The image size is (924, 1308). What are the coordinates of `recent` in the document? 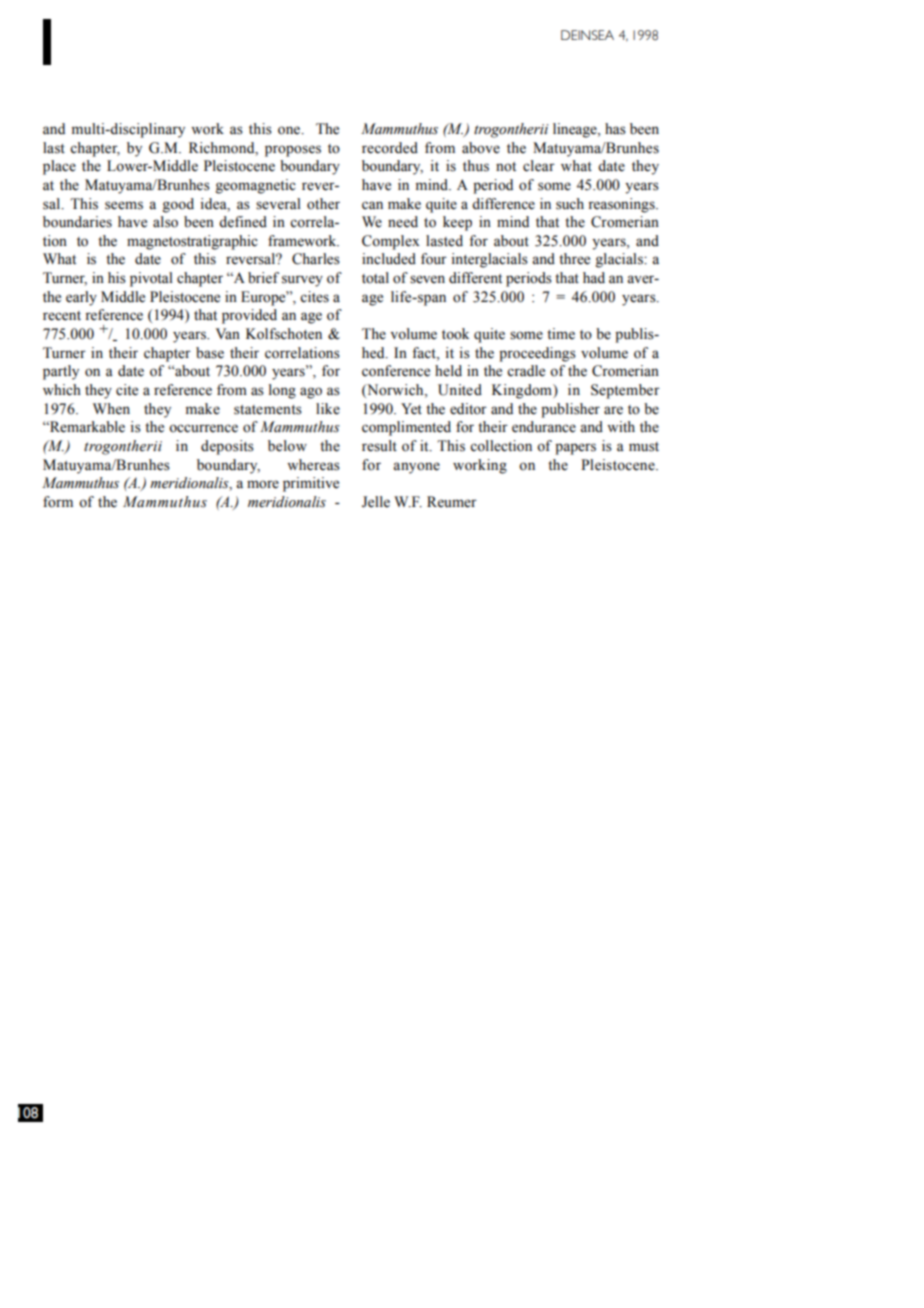 It's located at (62, 316).
